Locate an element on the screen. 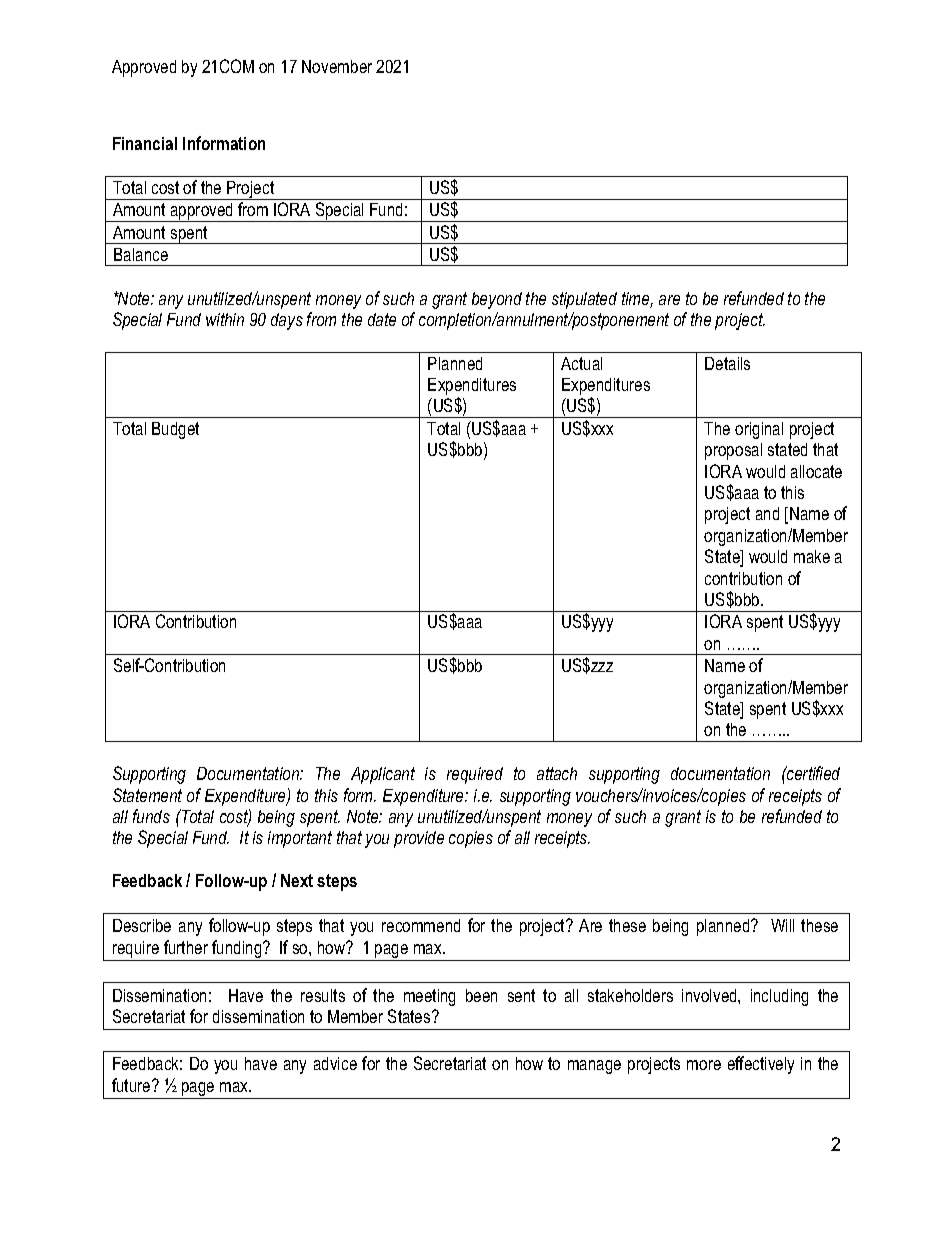  within is located at coordinates (225, 319).
